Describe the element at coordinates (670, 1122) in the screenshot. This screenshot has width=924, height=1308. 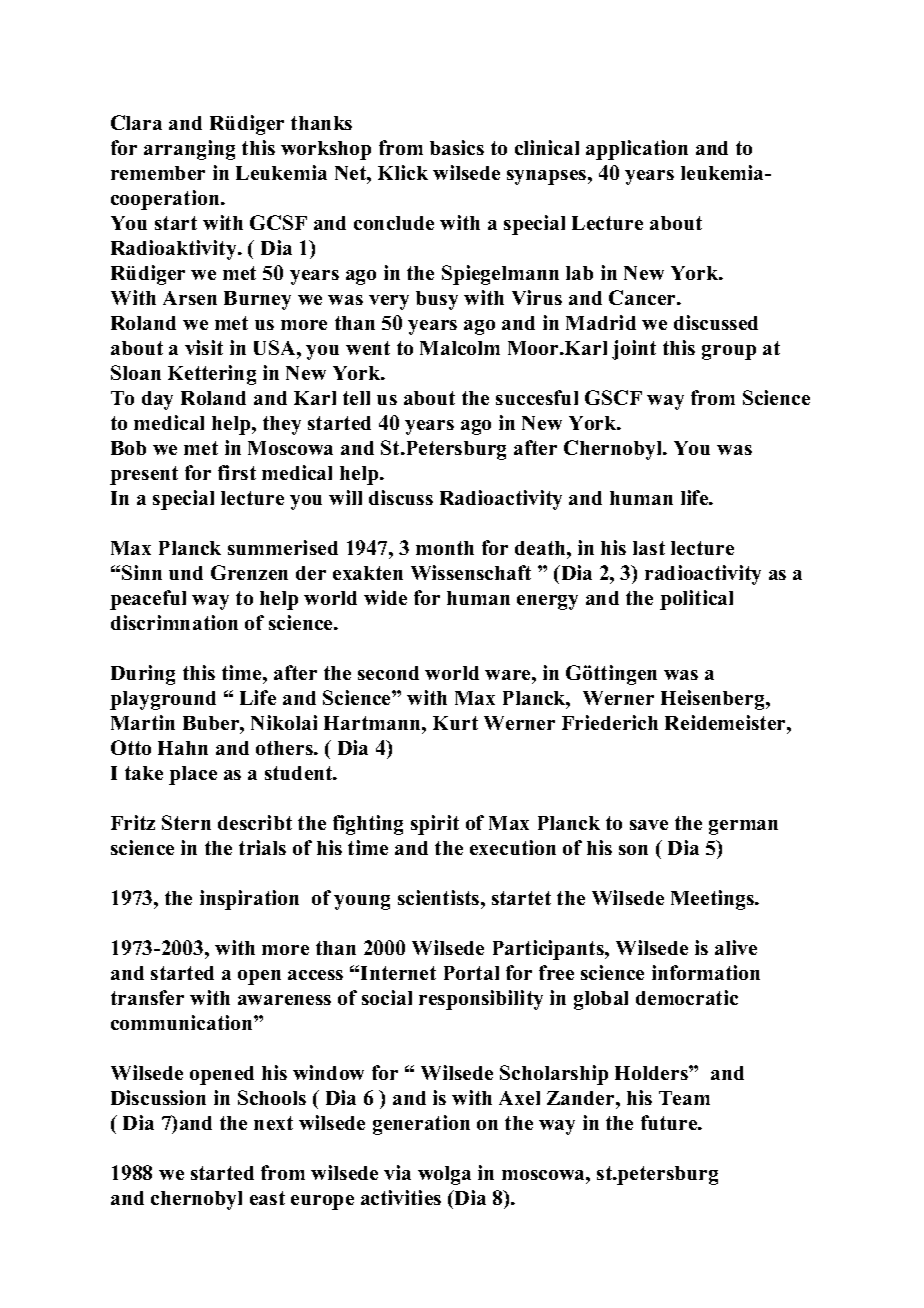
I see `future` at that location.
